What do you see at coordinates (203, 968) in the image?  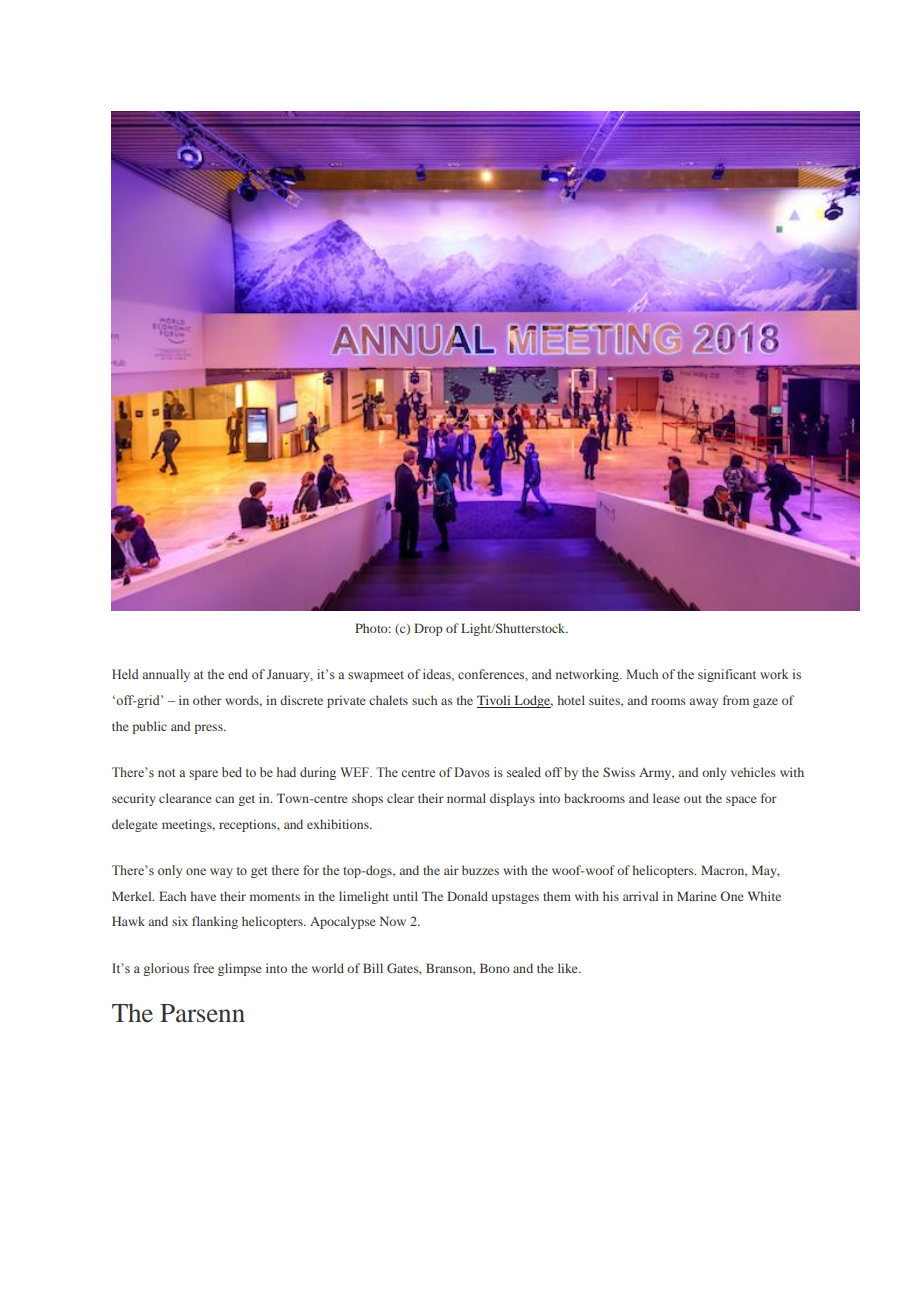 I see `free` at bounding box center [203, 968].
